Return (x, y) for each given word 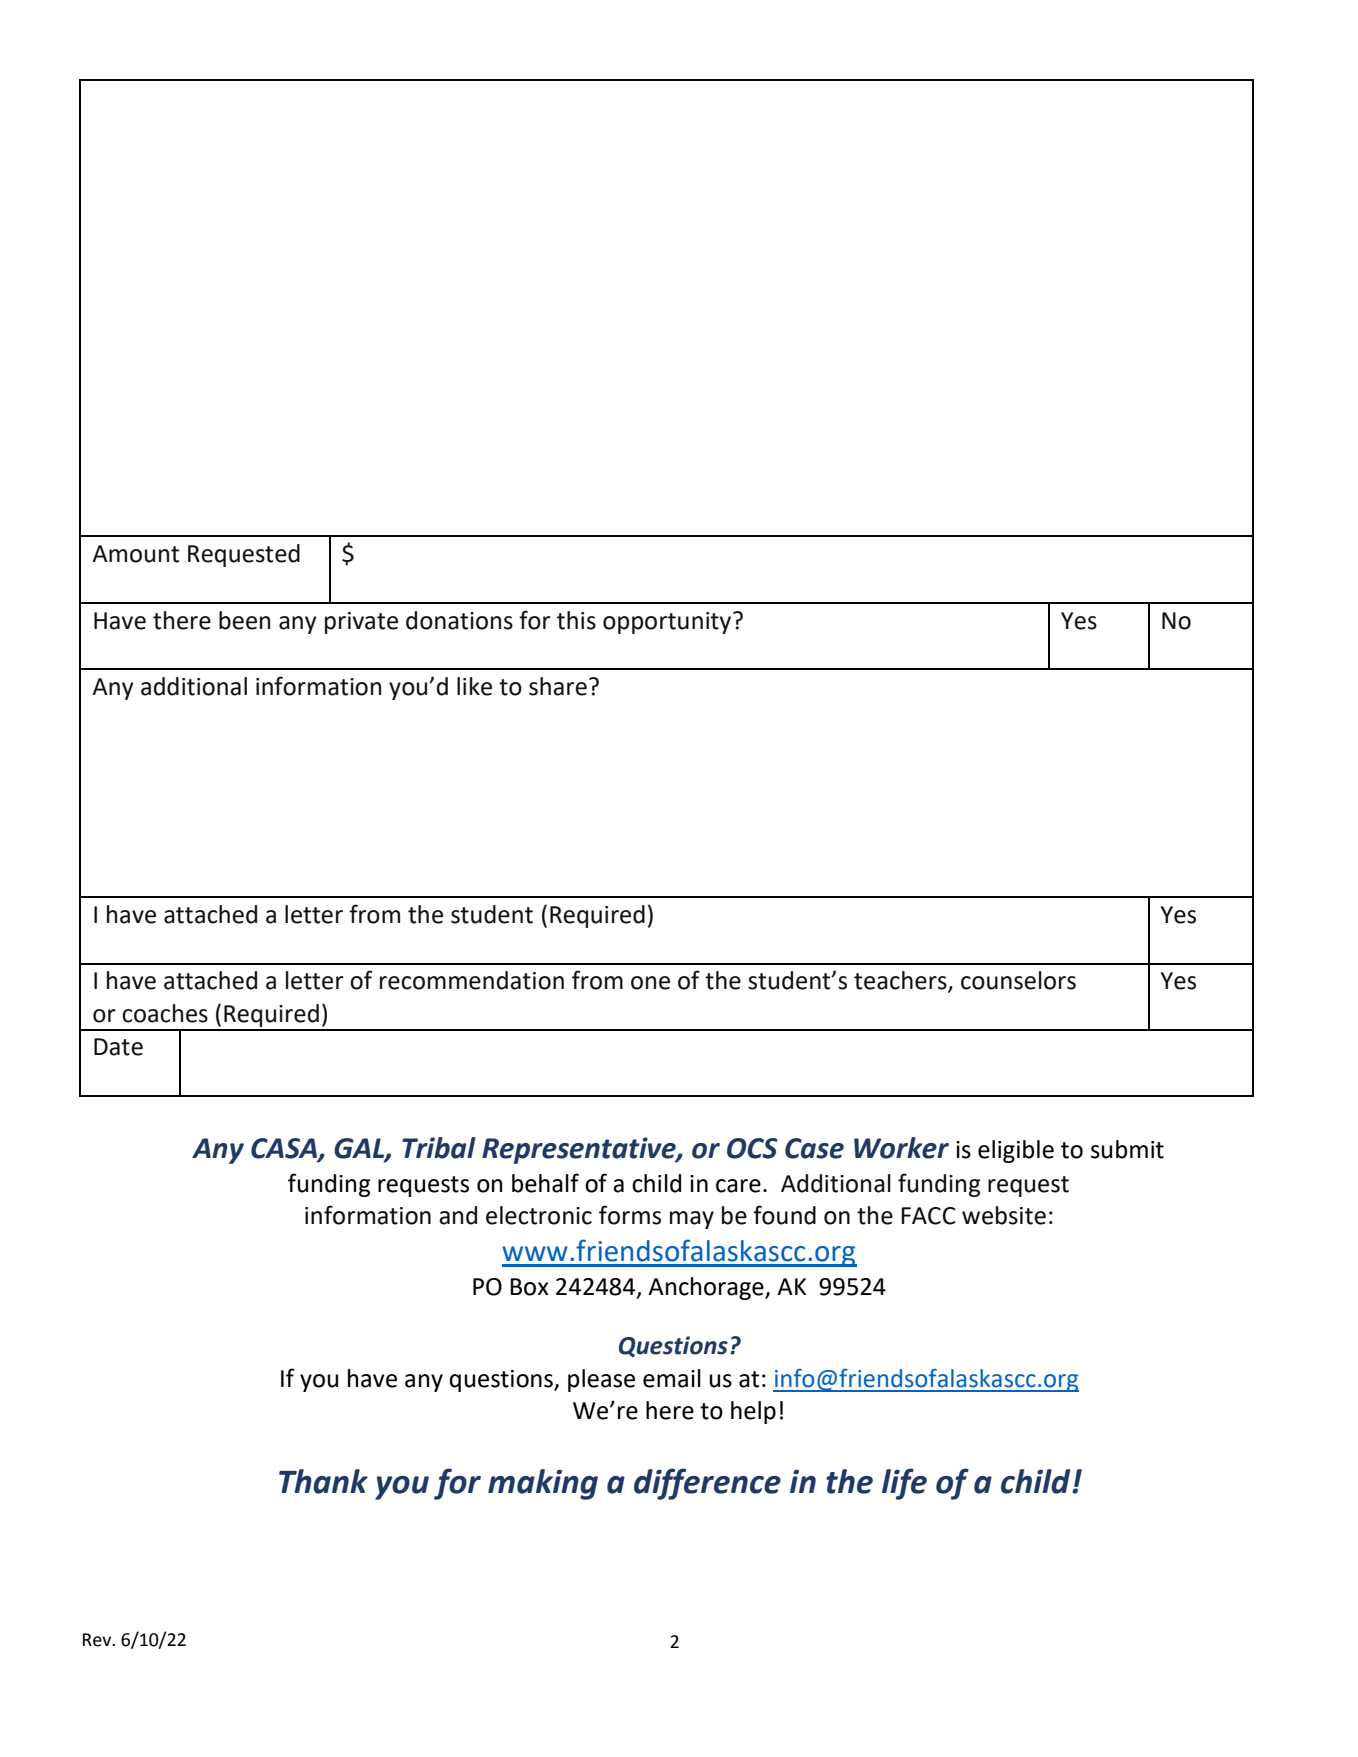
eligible (1016, 1151)
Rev (98, 1640)
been (244, 620)
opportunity (668, 623)
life (904, 1484)
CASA (285, 1149)
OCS (752, 1148)
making (543, 1484)
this (576, 620)
